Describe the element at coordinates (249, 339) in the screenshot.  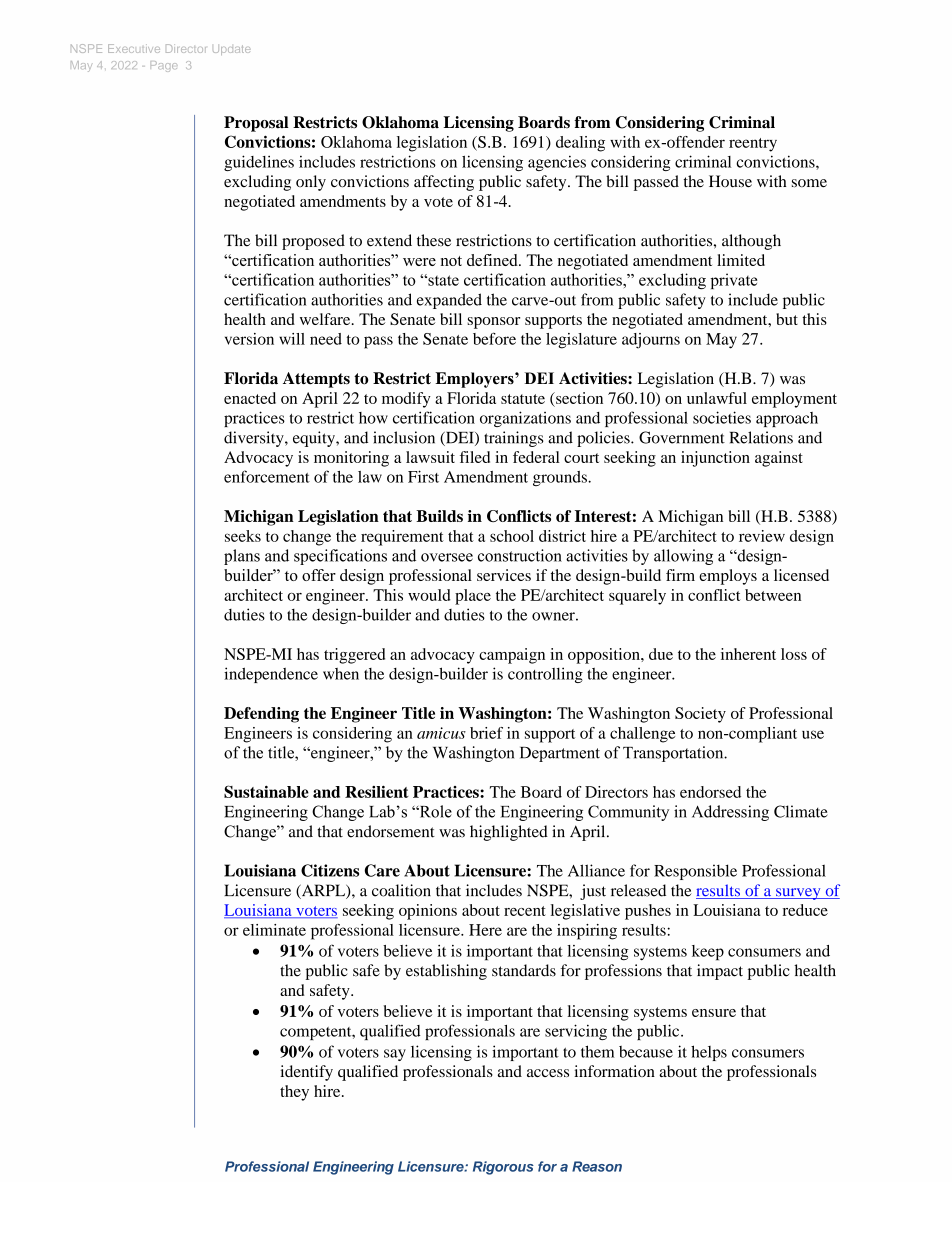
I see `version` at that location.
